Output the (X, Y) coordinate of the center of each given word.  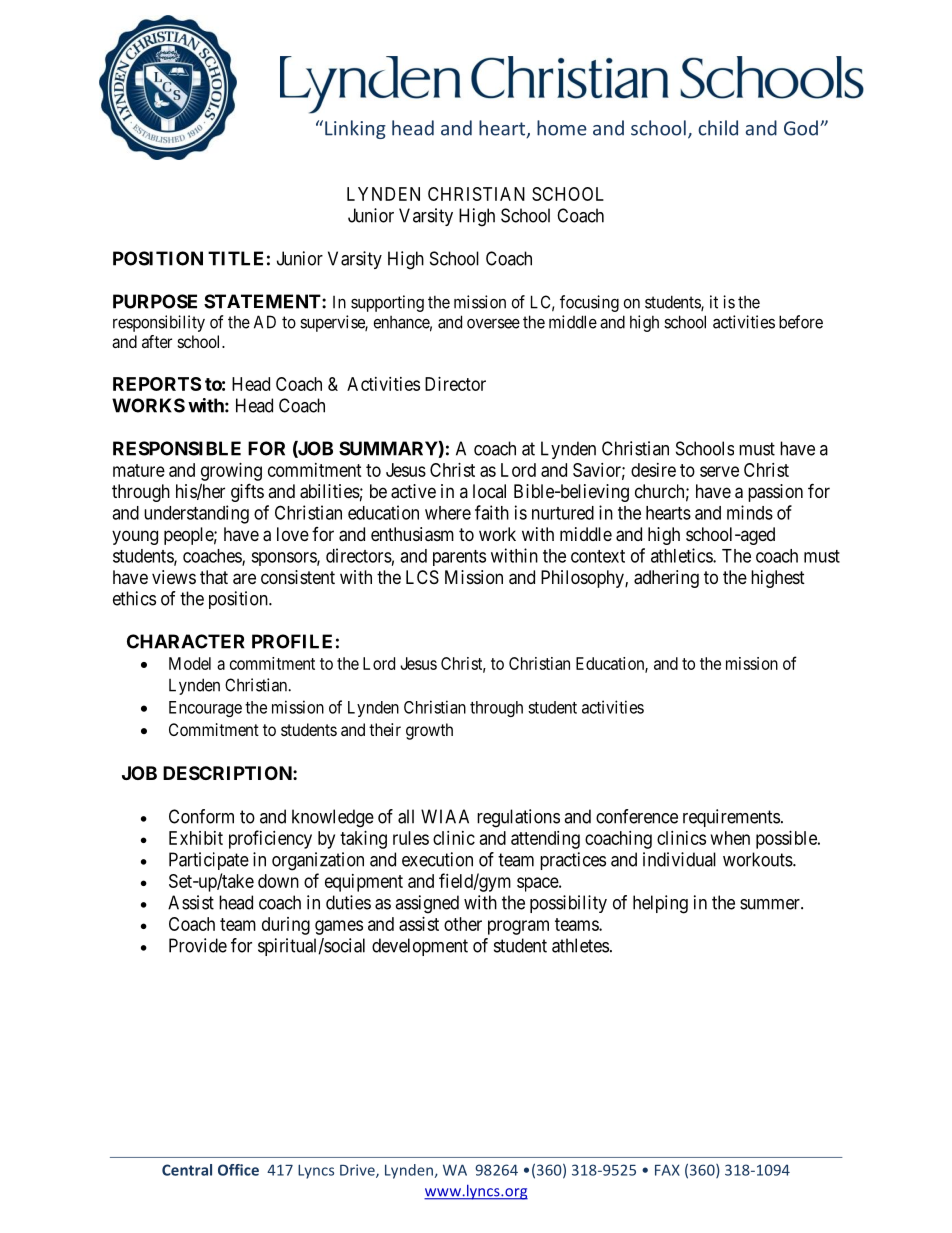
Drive (358, 1171)
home (562, 128)
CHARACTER (186, 641)
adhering (666, 579)
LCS (422, 577)
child (718, 128)
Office (238, 1170)
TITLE (235, 258)
